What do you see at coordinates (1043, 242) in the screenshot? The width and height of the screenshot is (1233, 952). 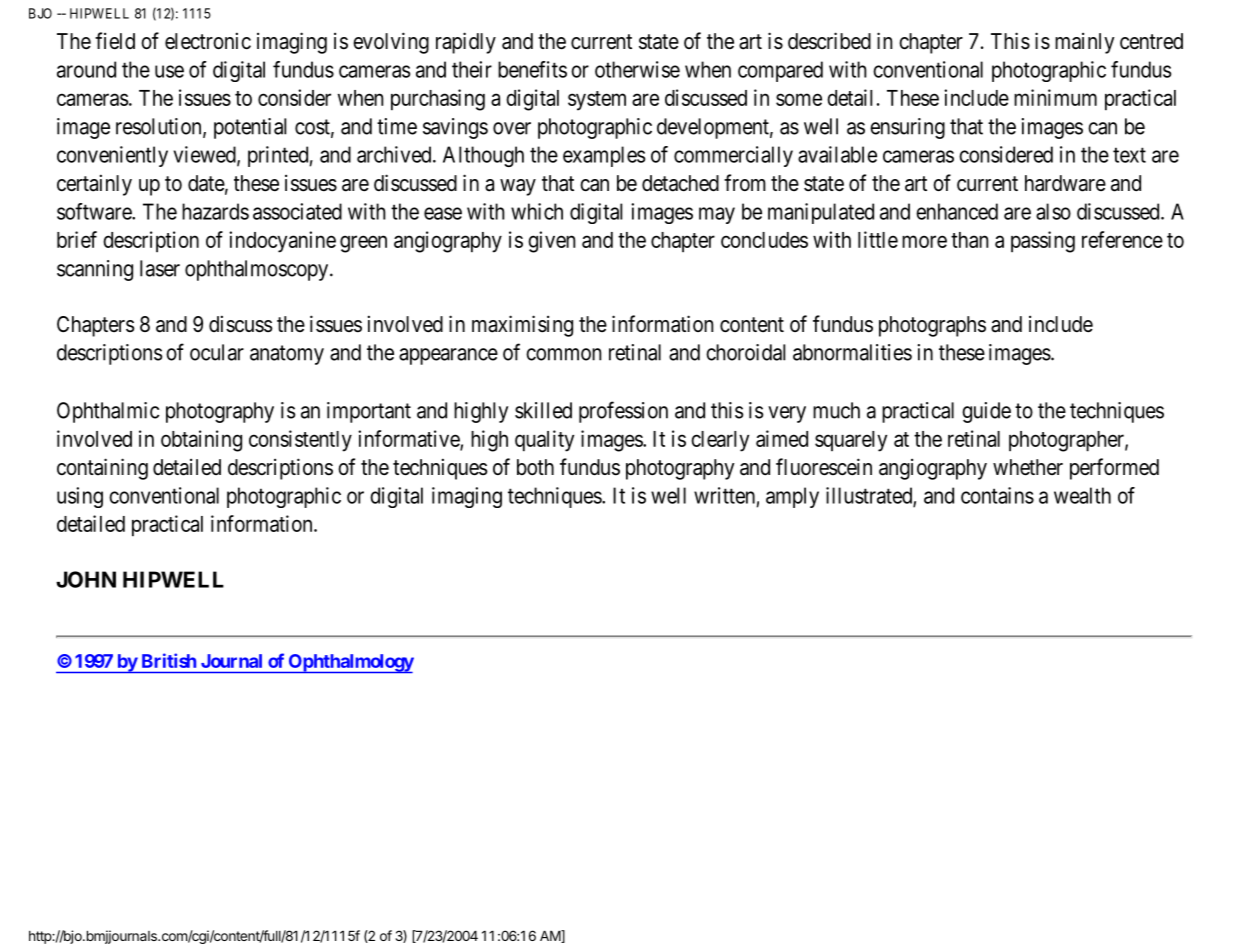 I see `passing` at bounding box center [1043, 242].
